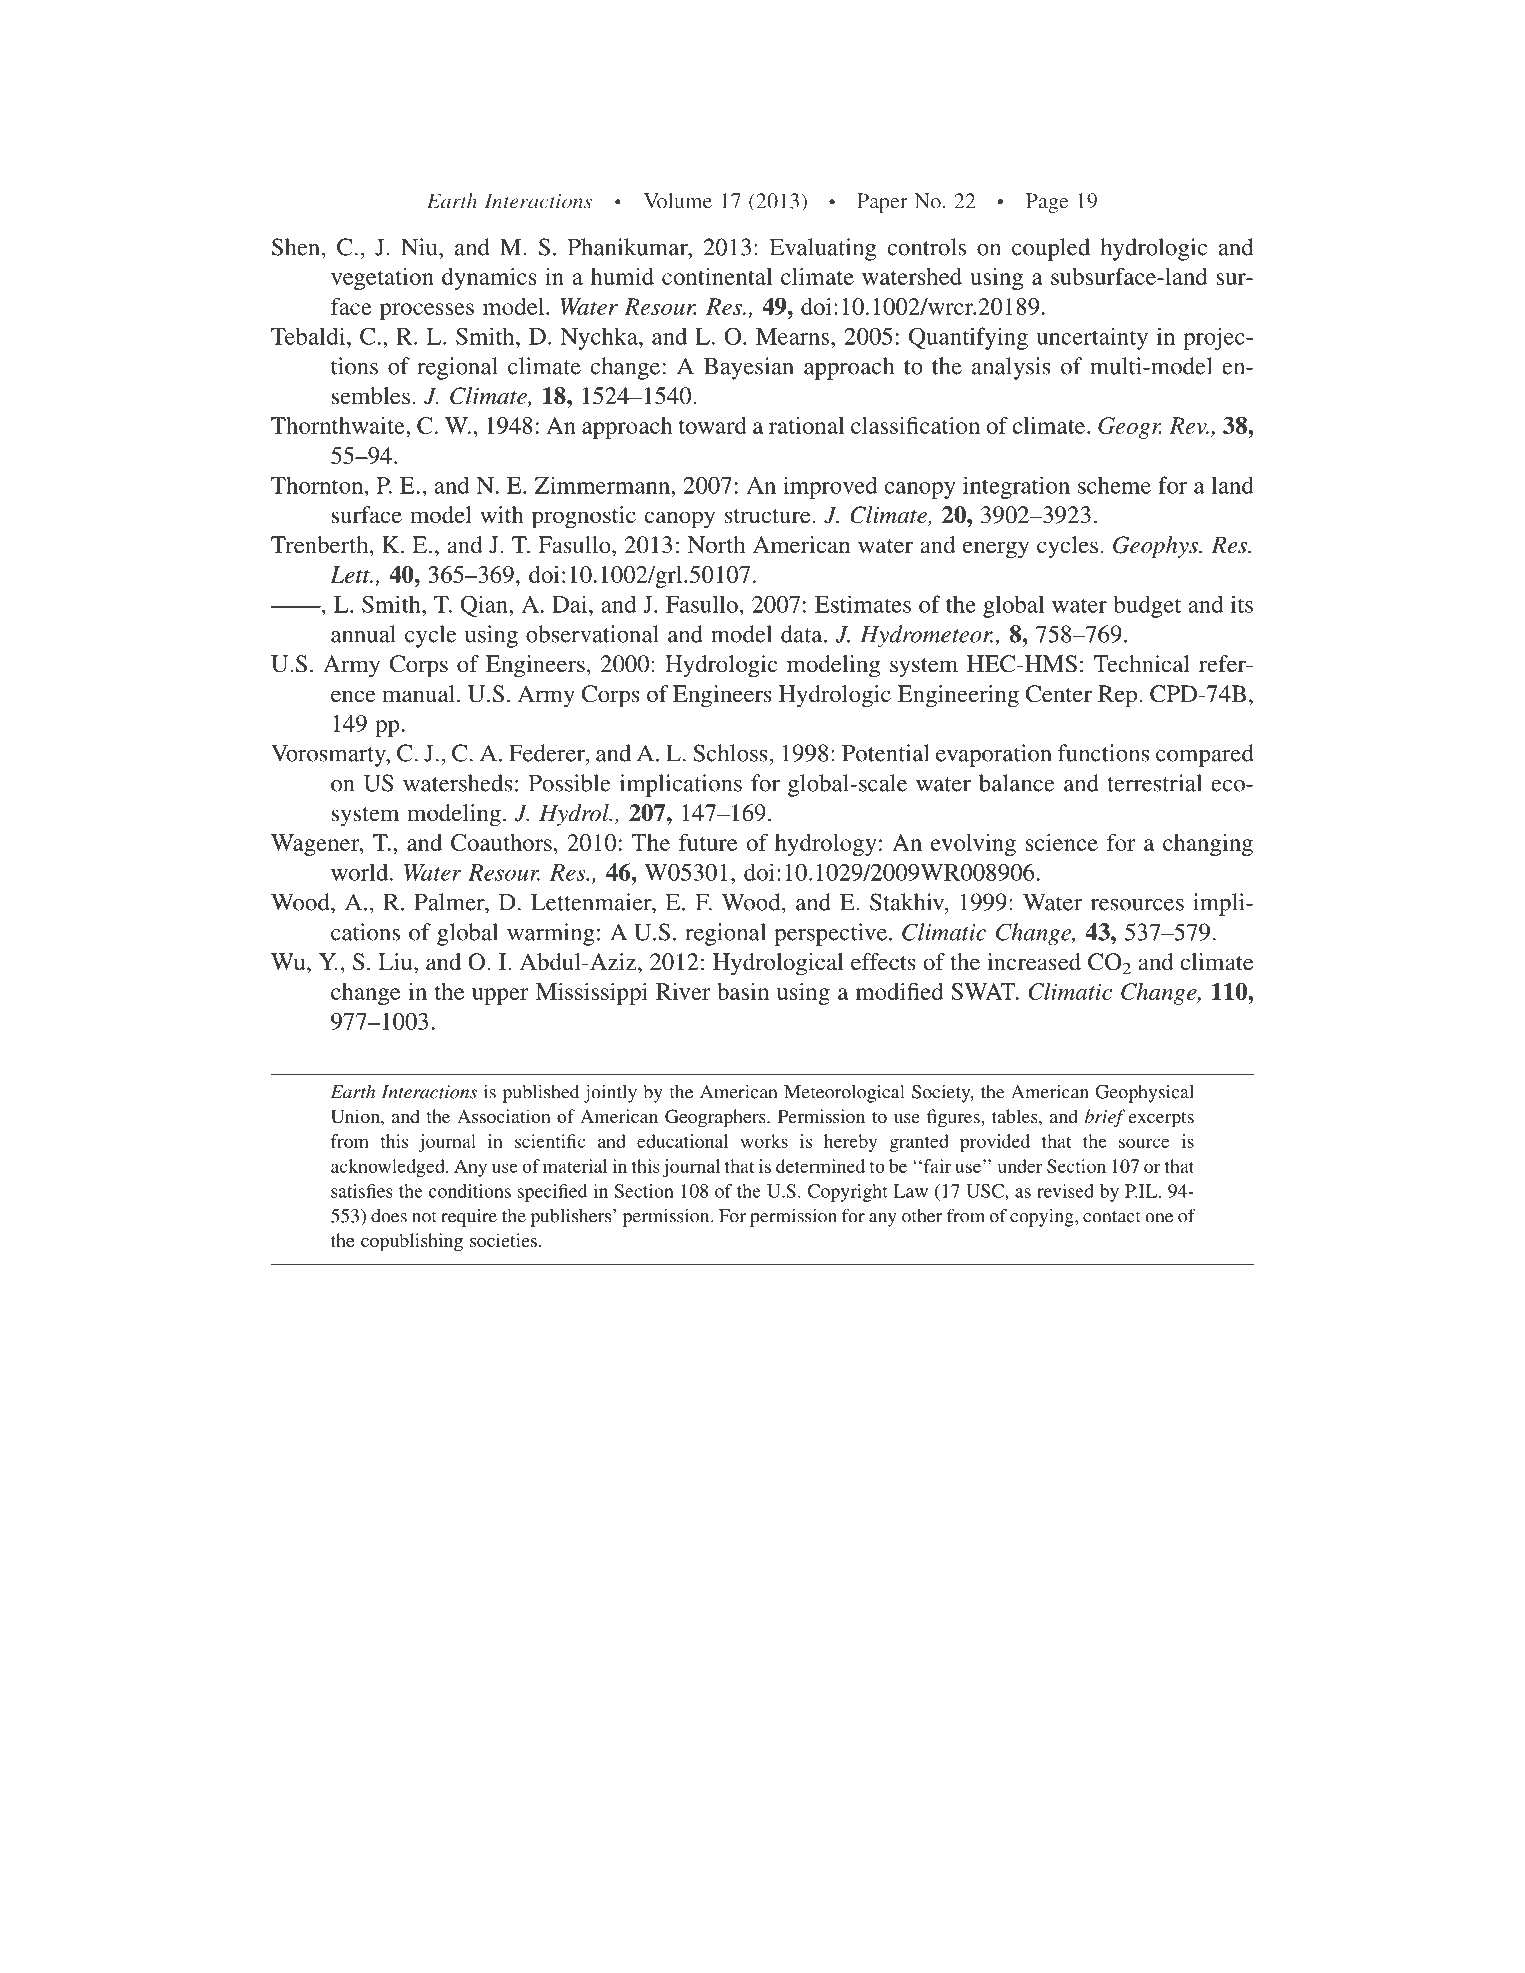 This screenshot has height=1973, width=1525. Describe the element at coordinates (548, 753) in the screenshot. I see `Federer` at that location.
